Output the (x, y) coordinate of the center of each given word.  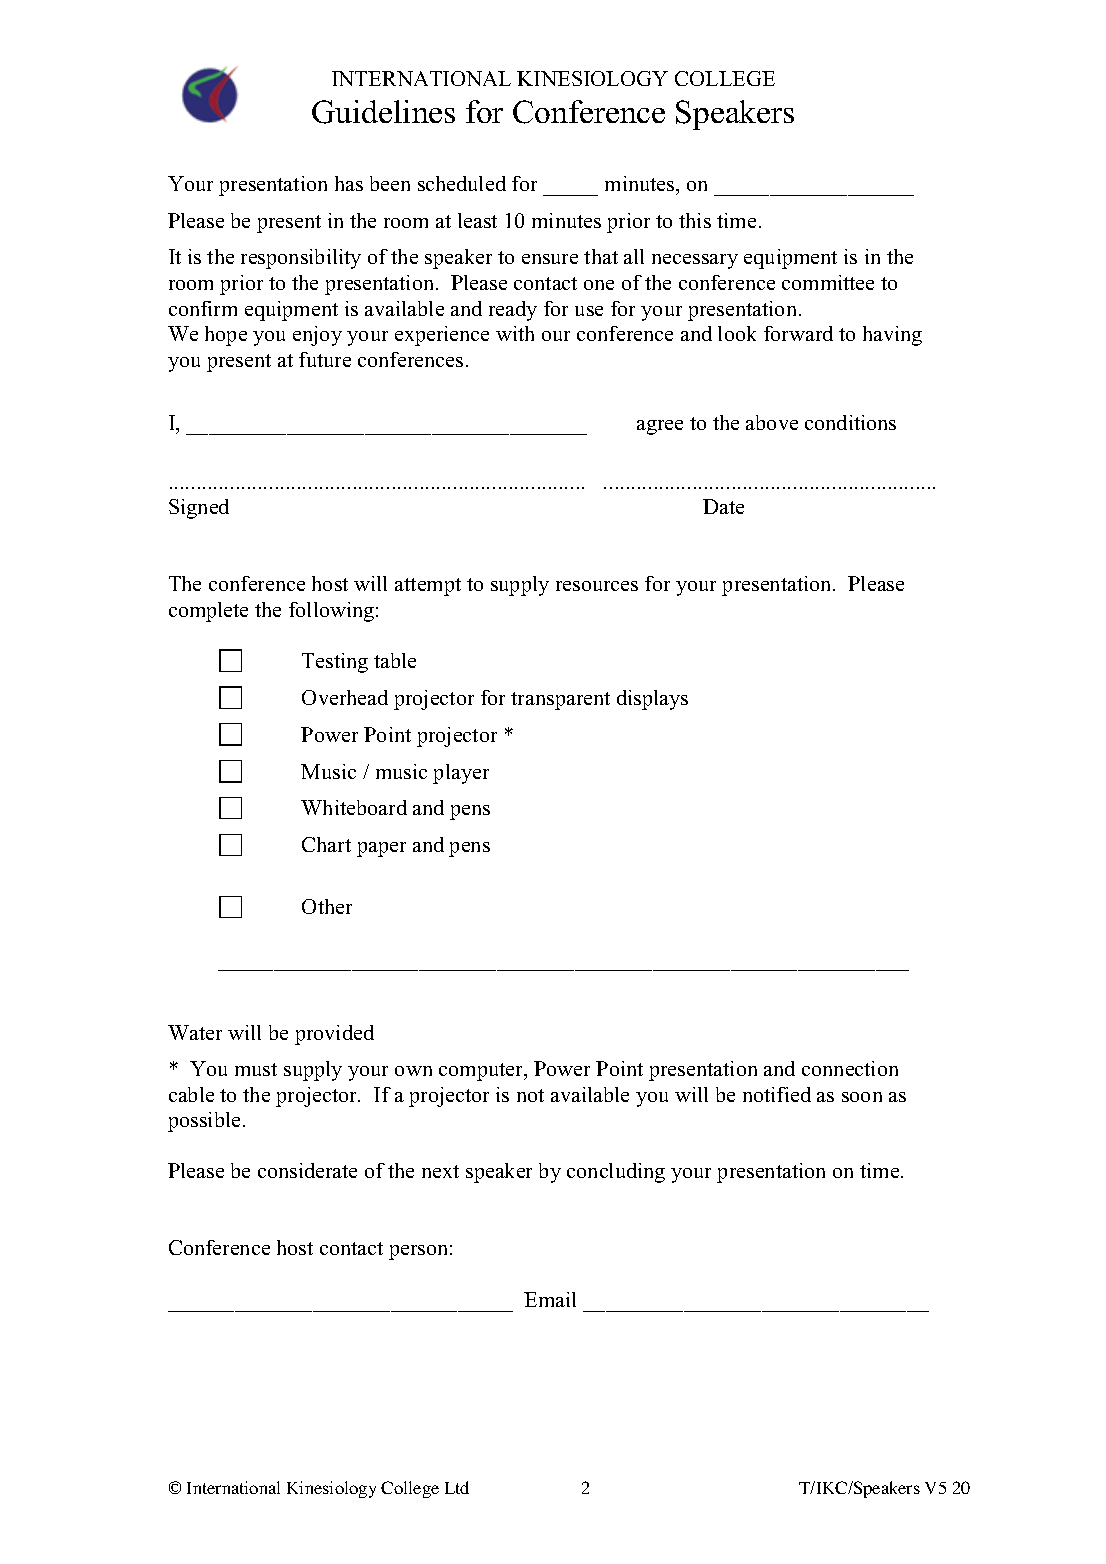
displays (652, 700)
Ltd (457, 1487)
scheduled (462, 183)
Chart (326, 844)
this (695, 220)
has (349, 183)
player (461, 774)
